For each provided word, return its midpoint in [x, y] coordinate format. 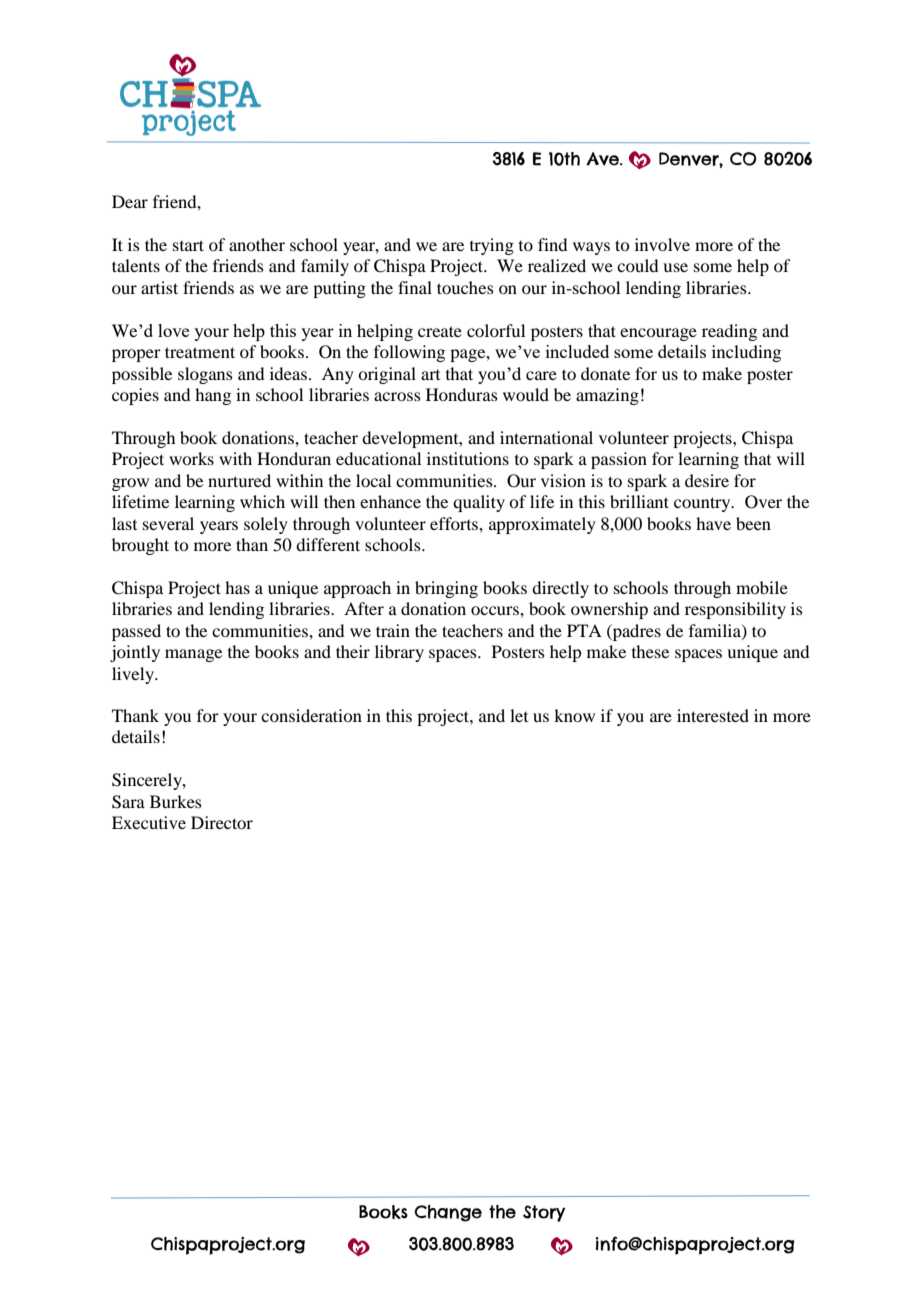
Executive [149, 822]
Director [222, 822]
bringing [446, 589]
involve [662, 244]
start [188, 245]
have [713, 523]
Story [544, 1213]
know [574, 715]
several [168, 523]
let [519, 715]
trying [492, 246]
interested [713, 715]
